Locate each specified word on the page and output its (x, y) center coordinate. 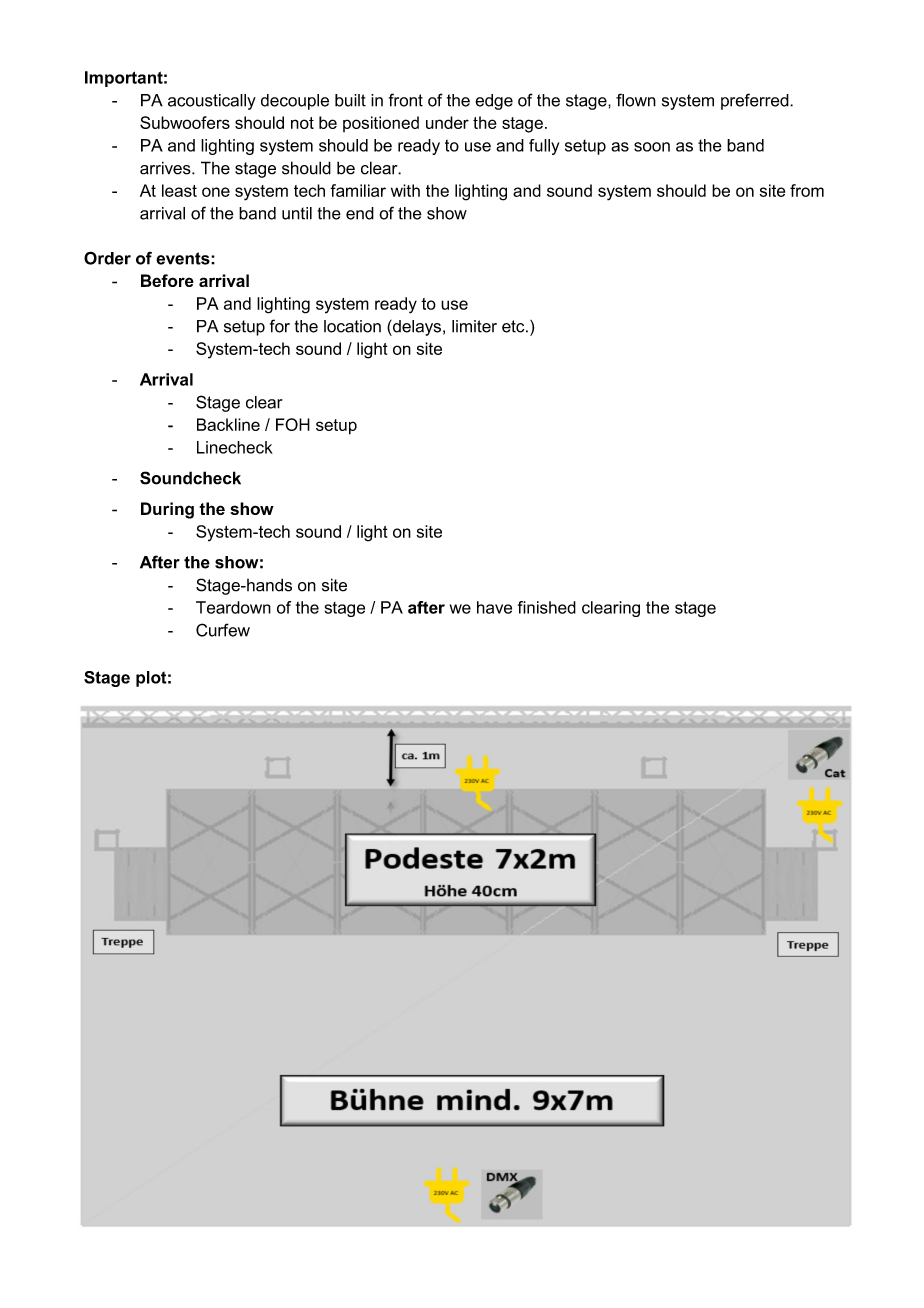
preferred (756, 101)
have (494, 607)
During (167, 510)
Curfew (223, 630)
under (447, 122)
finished (547, 607)
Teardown (233, 607)
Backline (228, 424)
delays (416, 328)
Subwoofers (185, 122)
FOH (293, 424)
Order (107, 258)
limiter (474, 326)
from (807, 190)
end (360, 213)
